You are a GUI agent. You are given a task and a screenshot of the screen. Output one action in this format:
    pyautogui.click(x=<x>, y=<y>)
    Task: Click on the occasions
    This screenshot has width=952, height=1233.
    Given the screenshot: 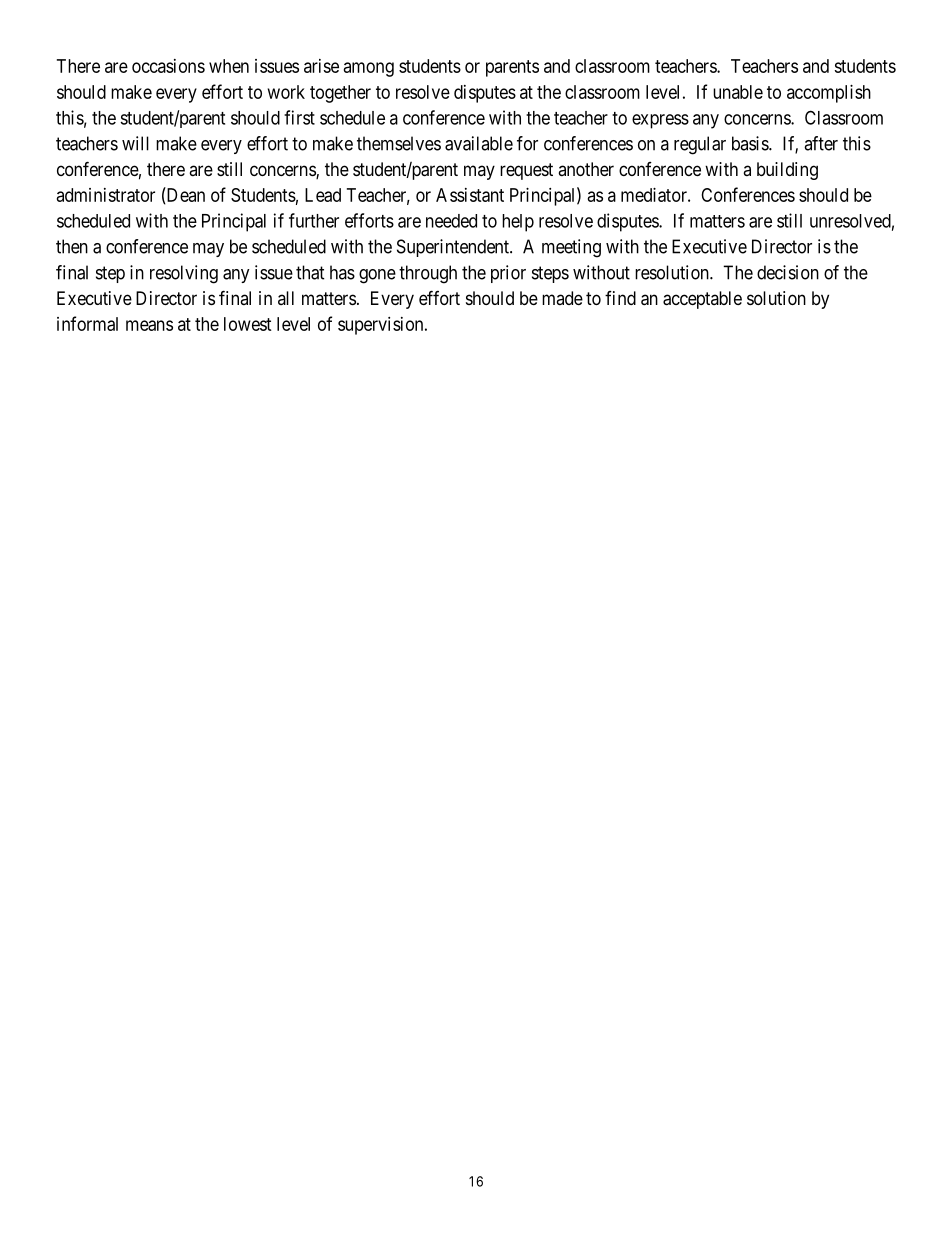 What is the action you would take?
    pyautogui.click(x=168, y=66)
